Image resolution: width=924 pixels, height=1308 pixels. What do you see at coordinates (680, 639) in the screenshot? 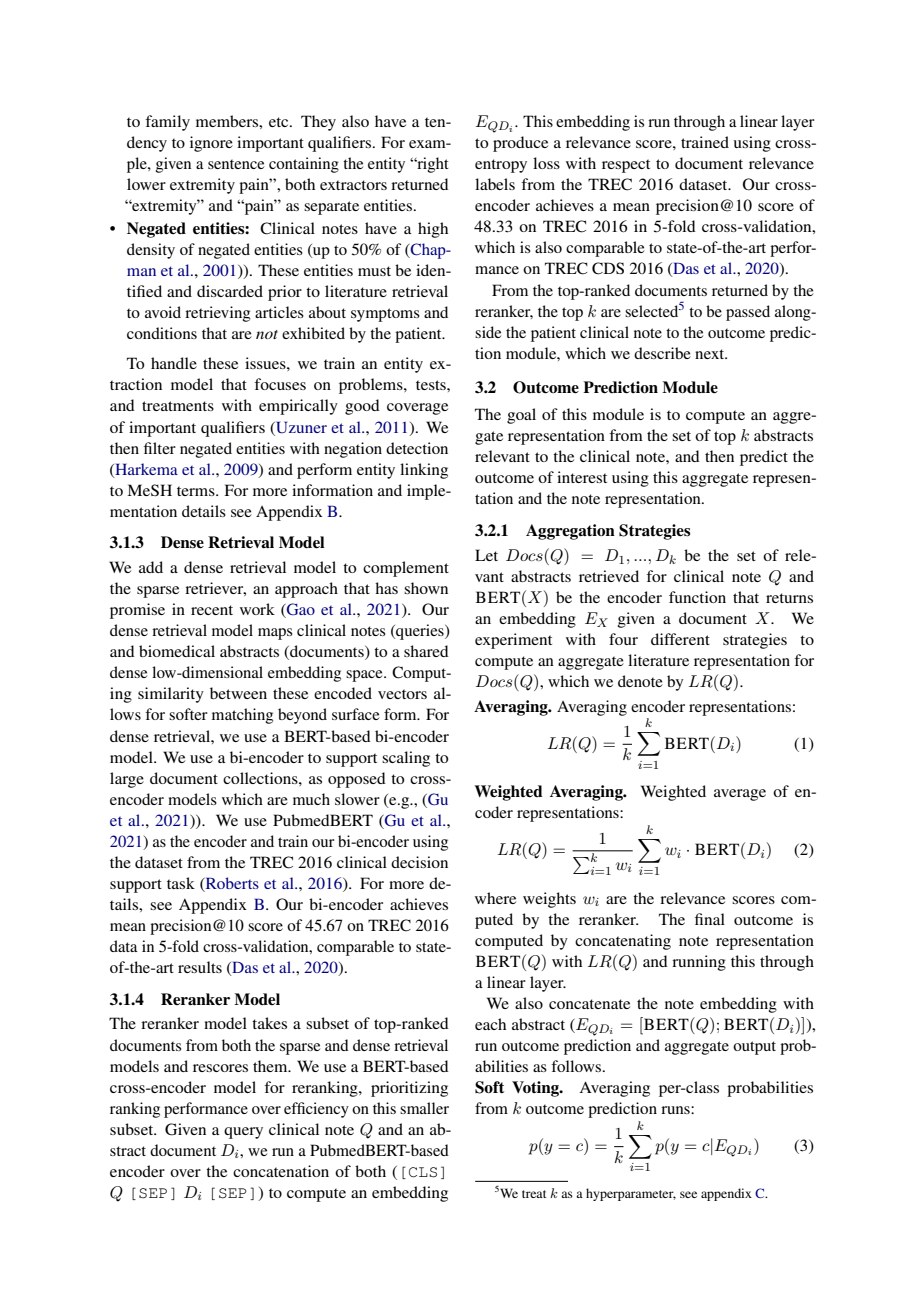
I see `different` at bounding box center [680, 639].
